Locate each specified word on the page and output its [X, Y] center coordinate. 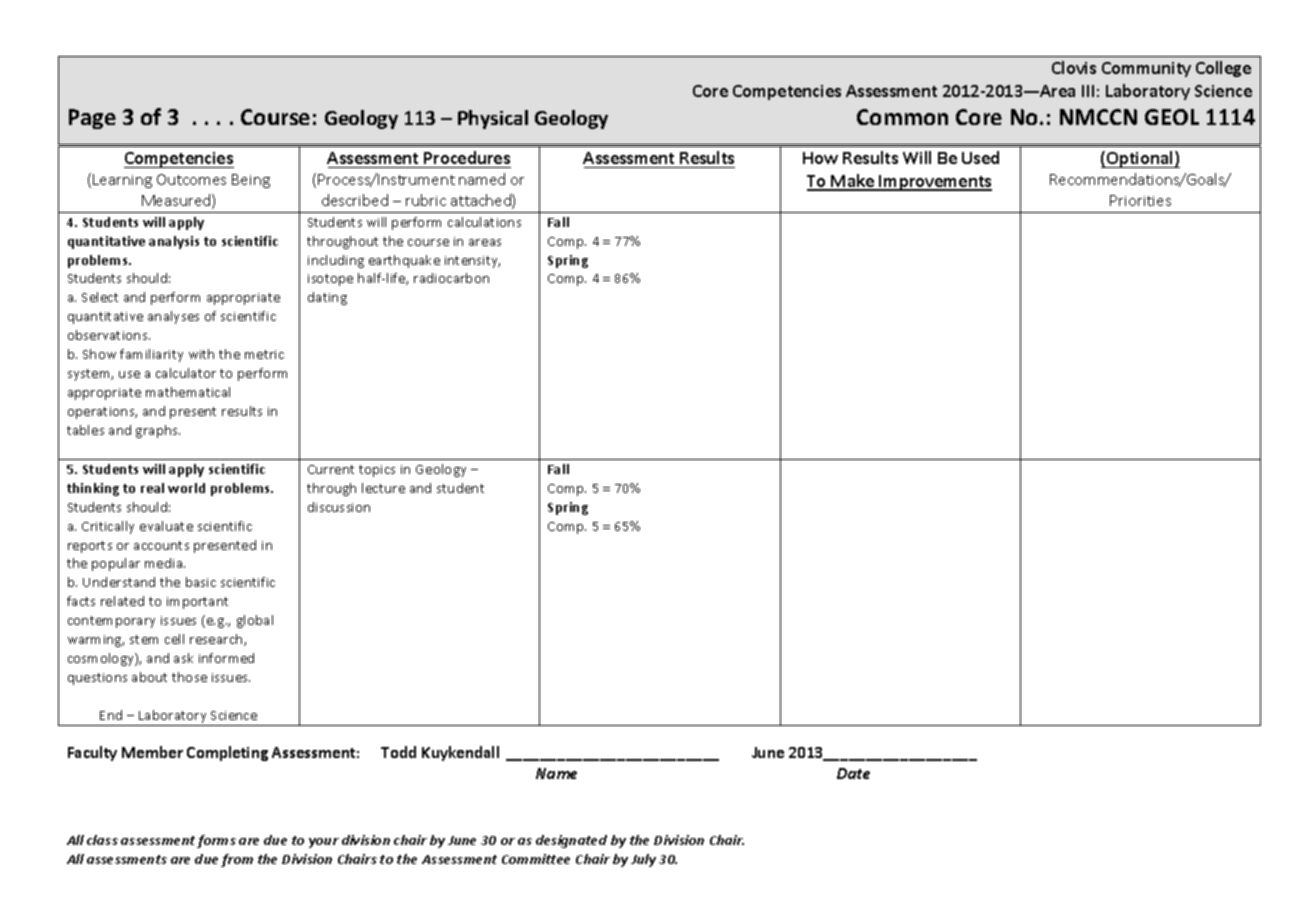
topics [377, 471]
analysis [174, 242]
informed [226, 658]
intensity [472, 262]
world [186, 488]
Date [853, 773]
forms [216, 841]
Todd [398, 752]
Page [92, 119]
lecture [383, 488]
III [1088, 91]
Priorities [1140, 200]
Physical [493, 119]
